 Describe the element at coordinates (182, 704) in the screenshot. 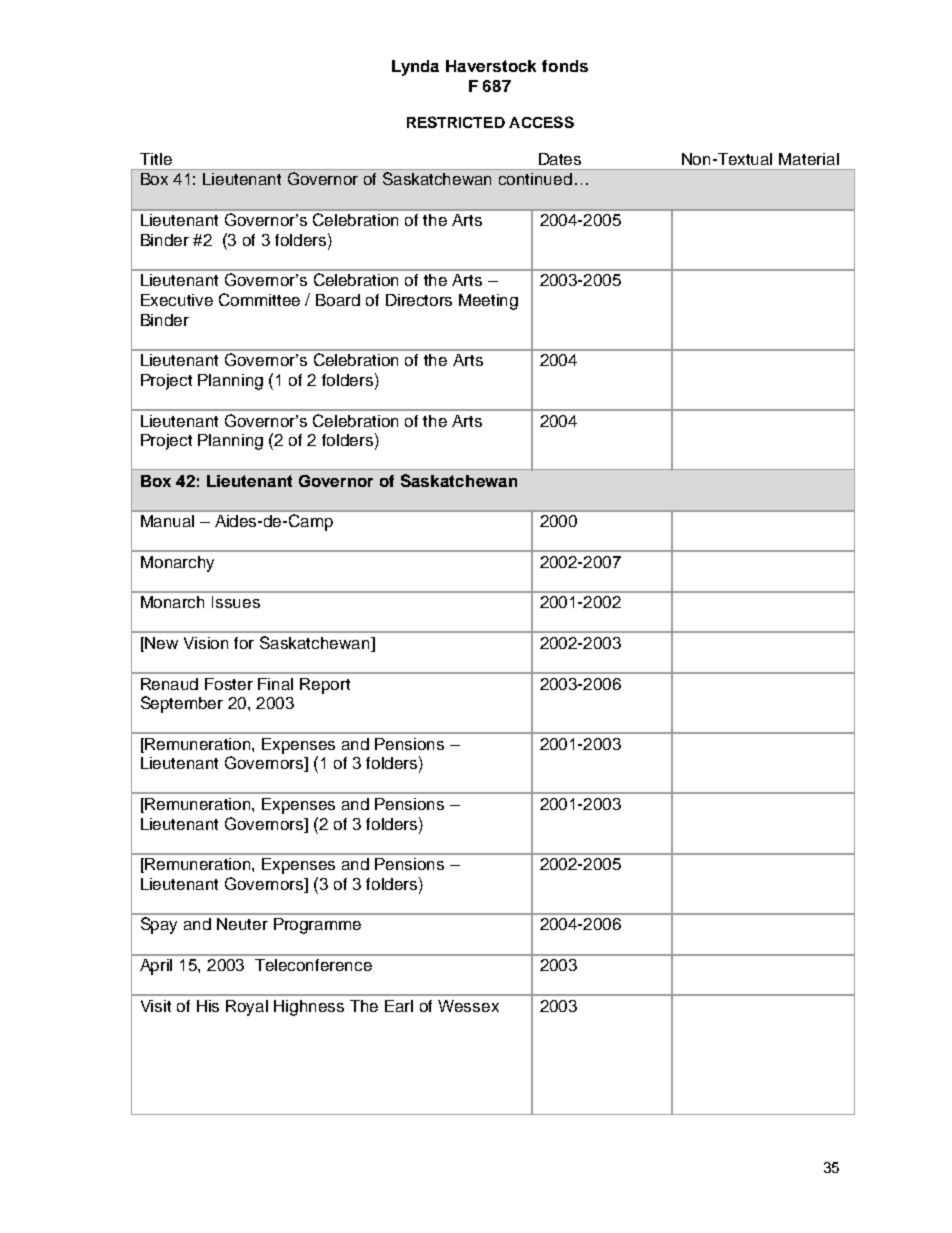

I see `September` at that location.
